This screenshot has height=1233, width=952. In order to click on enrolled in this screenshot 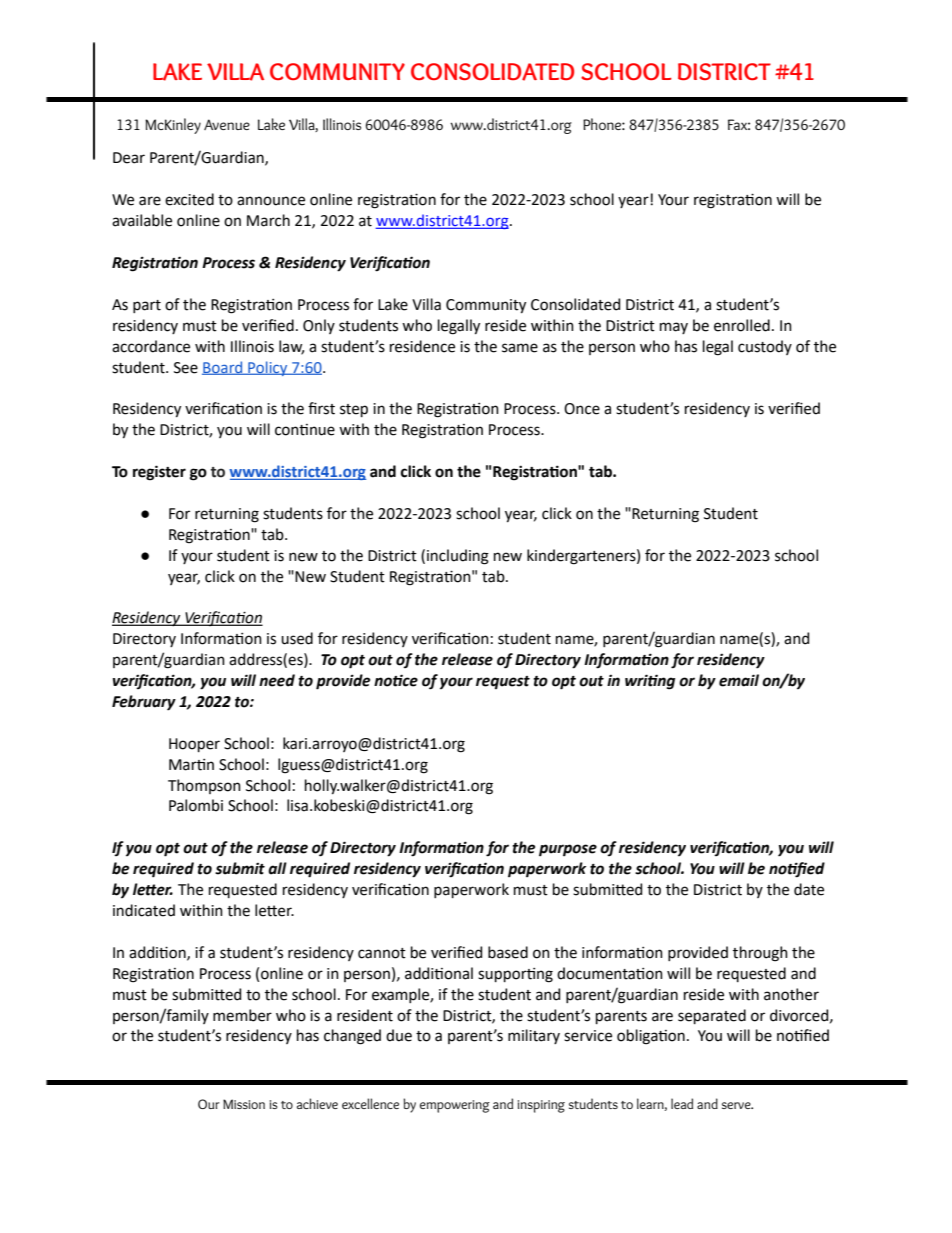, I will do `click(742, 325)`.
